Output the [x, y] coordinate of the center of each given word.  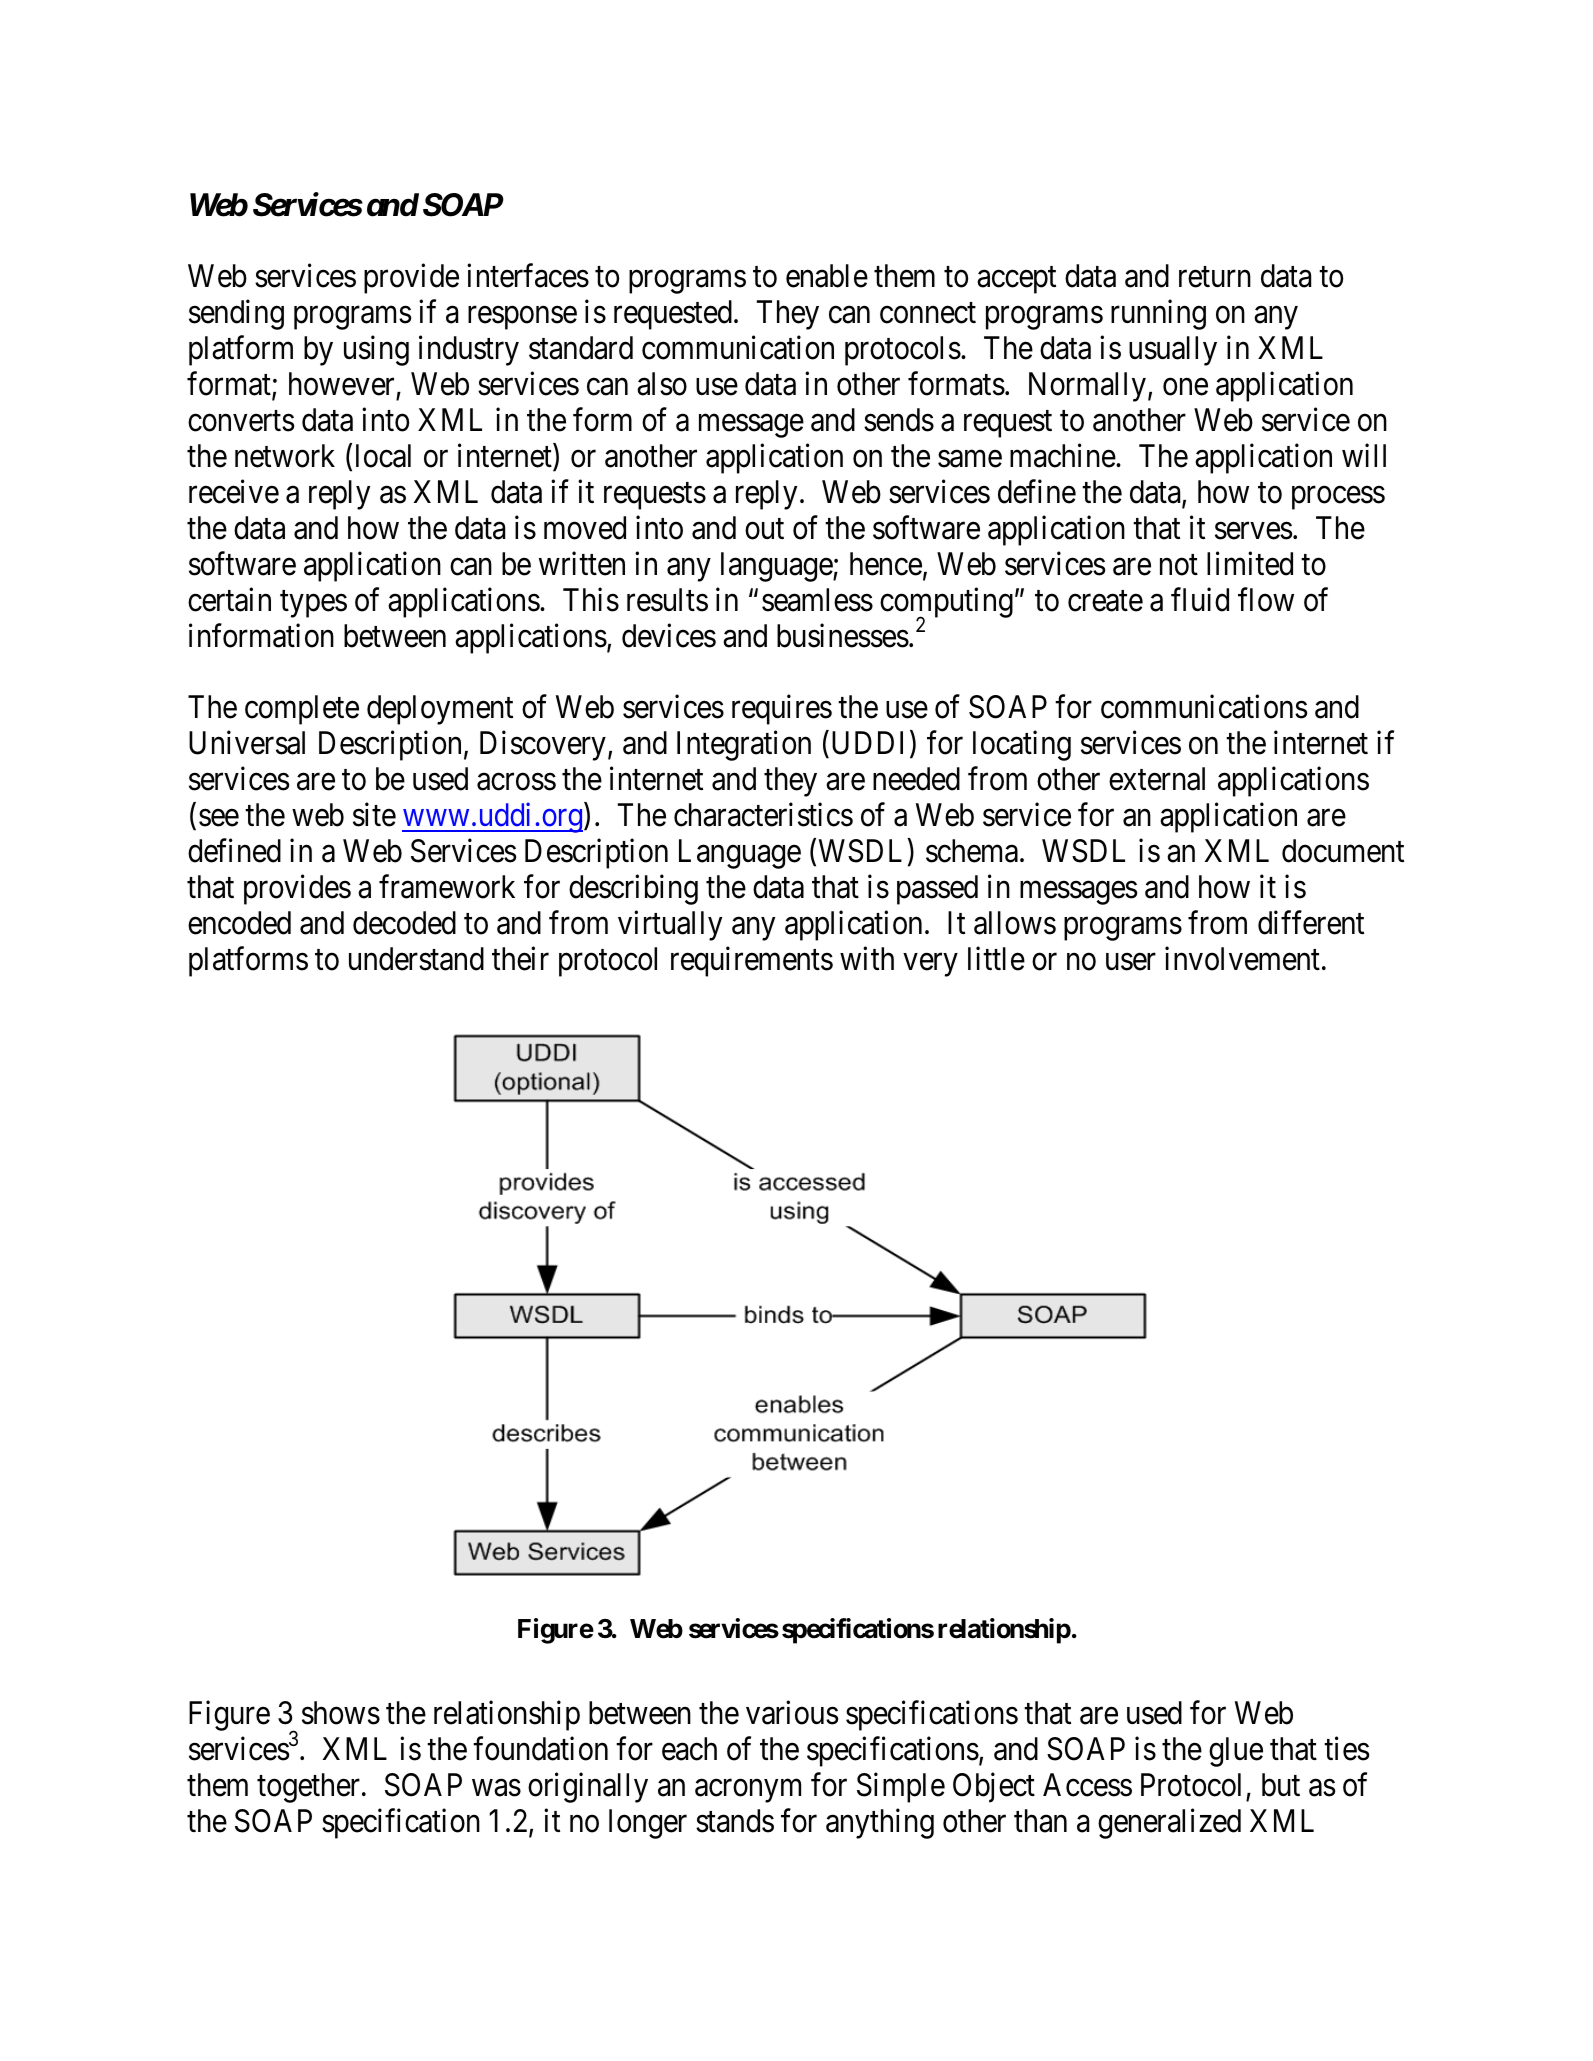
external [1157, 779]
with [867, 958]
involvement [1242, 958]
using [376, 351]
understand [416, 959]
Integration [744, 746]
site [374, 815]
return [1215, 277]
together [308, 1788]
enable [827, 276]
